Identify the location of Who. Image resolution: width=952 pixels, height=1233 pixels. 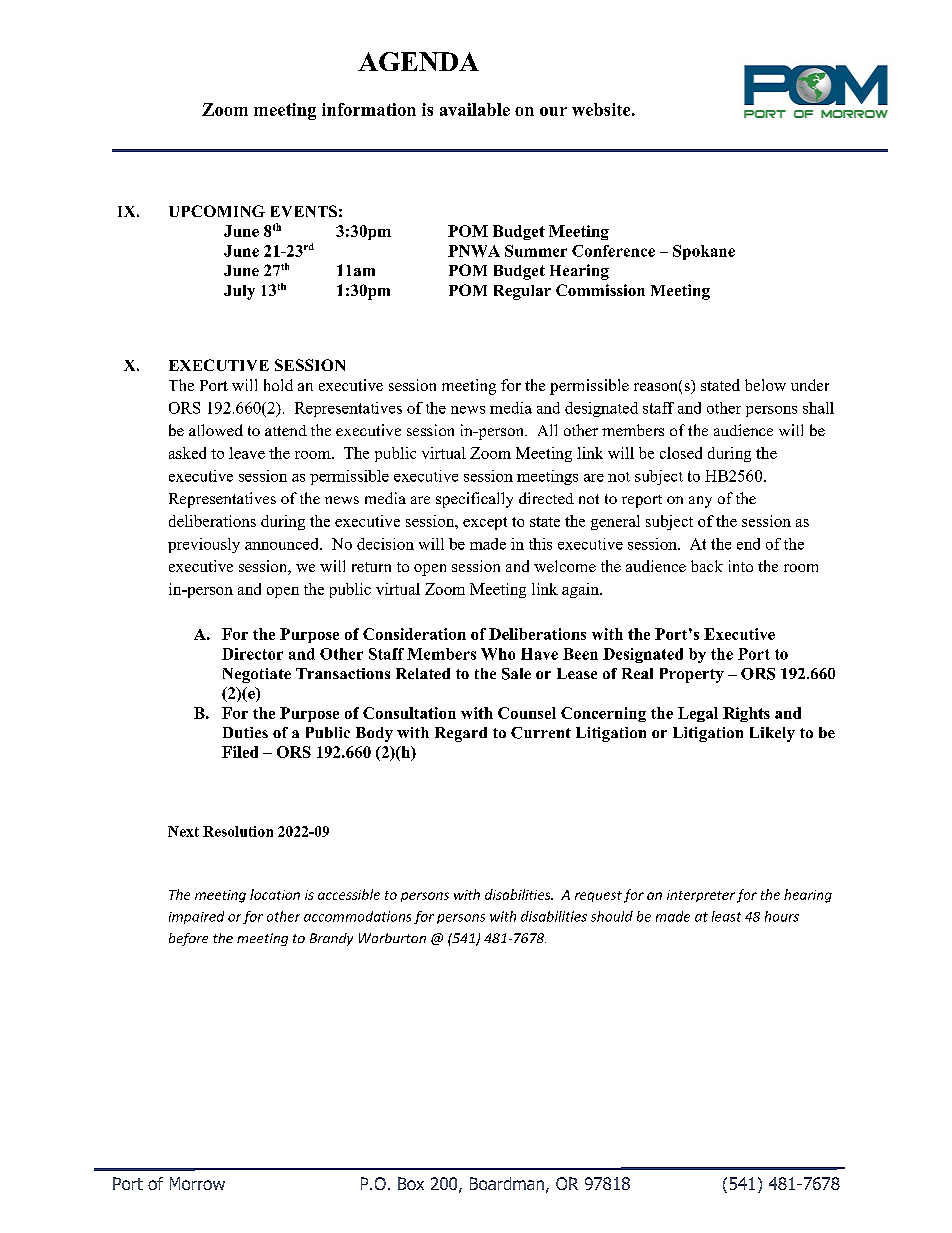
(498, 654).
